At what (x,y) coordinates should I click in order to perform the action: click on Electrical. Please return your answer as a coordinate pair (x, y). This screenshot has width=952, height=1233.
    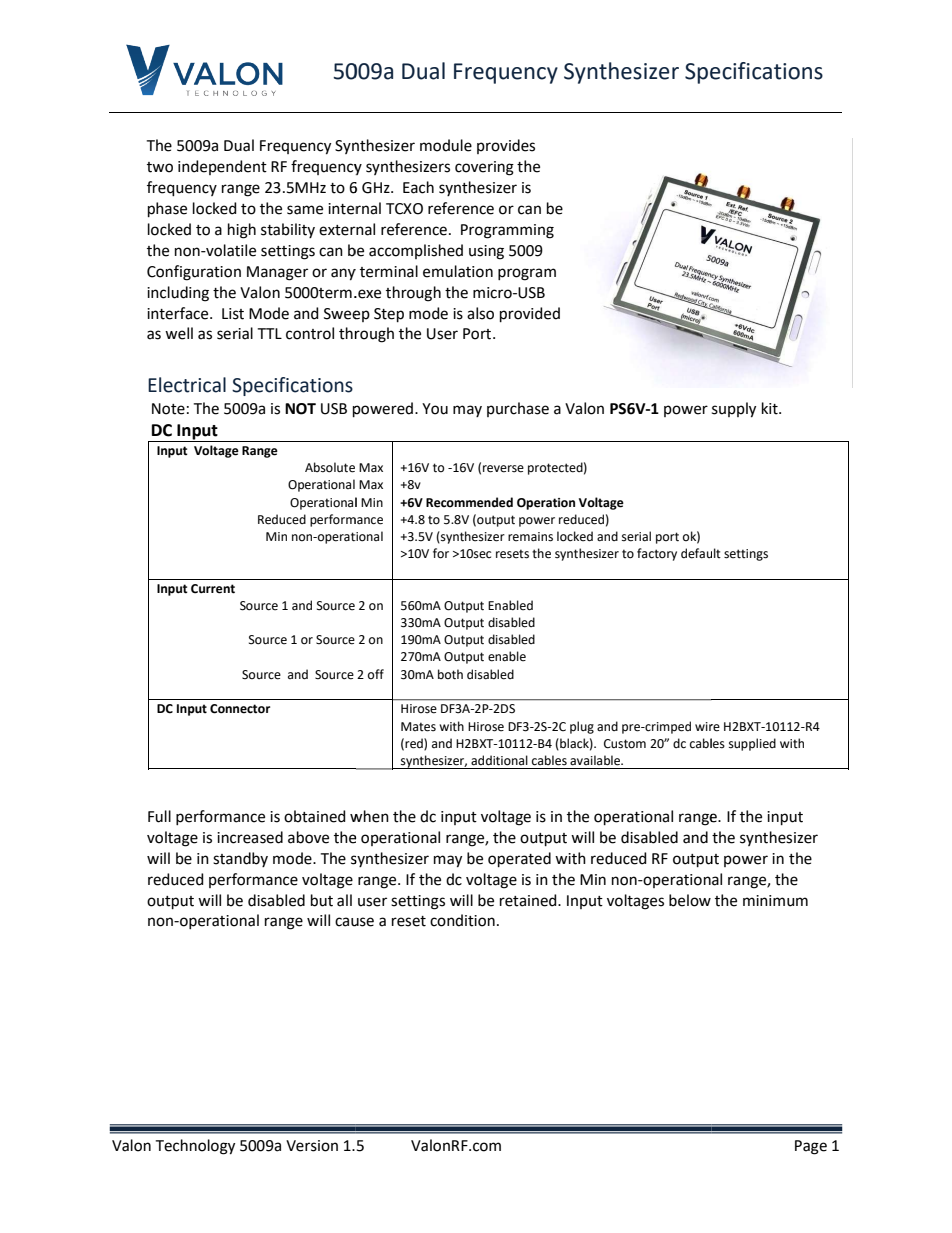
    Looking at the image, I should click on (187, 385).
